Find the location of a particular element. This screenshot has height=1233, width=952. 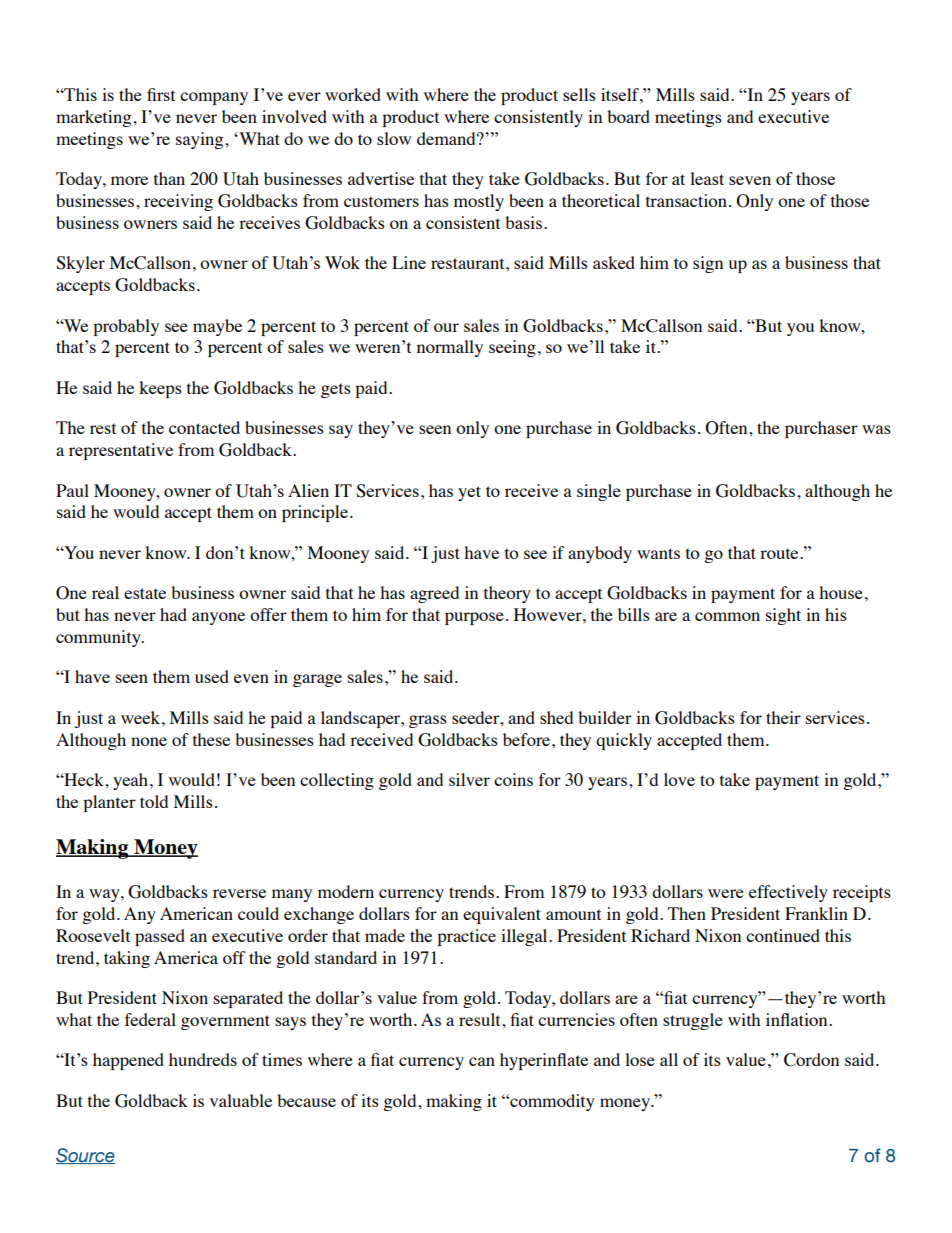

Cordon is located at coordinates (811, 1060).
